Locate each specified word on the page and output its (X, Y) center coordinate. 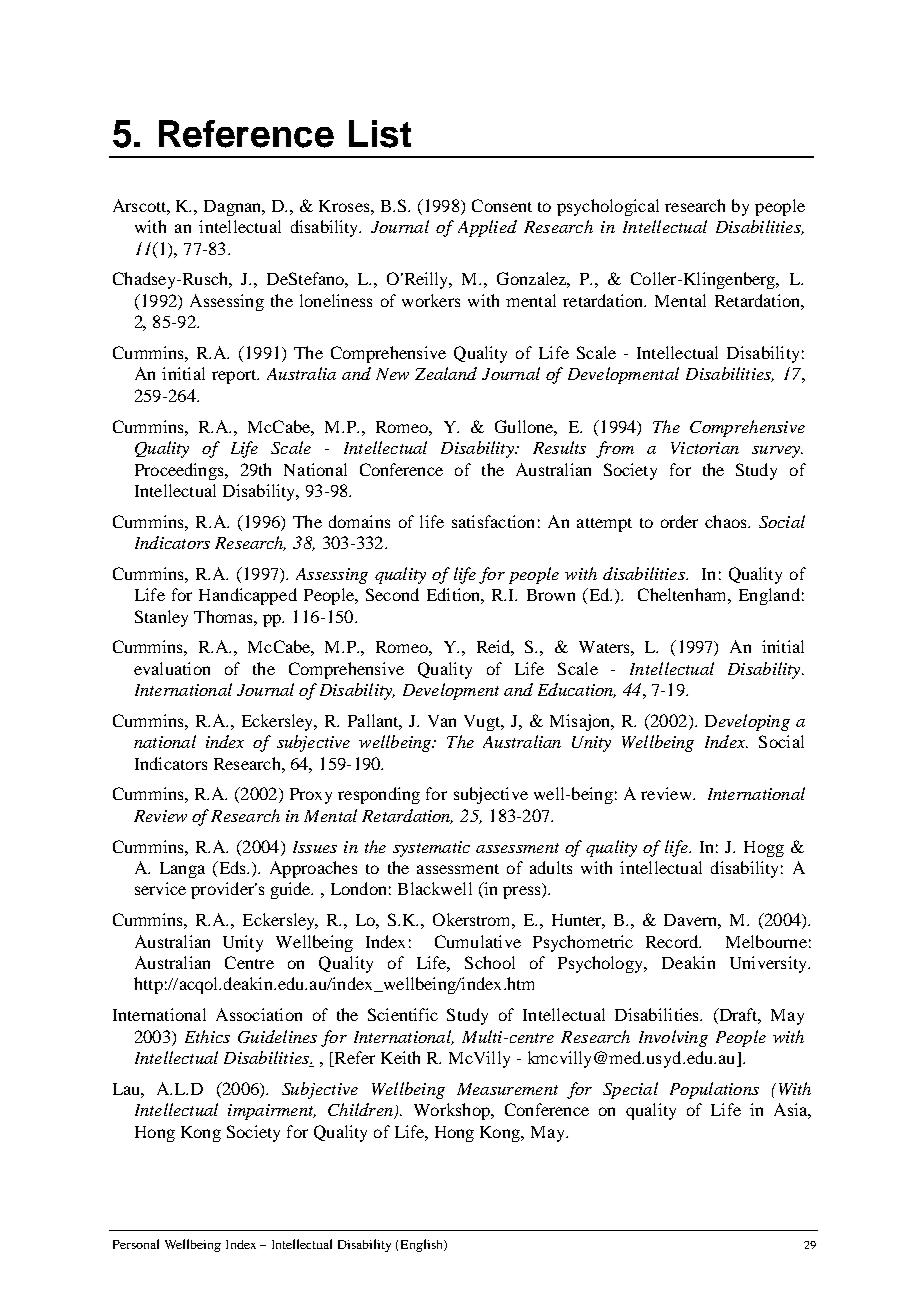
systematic (431, 849)
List (380, 134)
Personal (136, 1244)
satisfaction (493, 521)
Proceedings (180, 471)
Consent (502, 205)
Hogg (764, 849)
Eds (232, 869)
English (423, 1245)
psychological (608, 207)
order (679, 521)
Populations (714, 1090)
